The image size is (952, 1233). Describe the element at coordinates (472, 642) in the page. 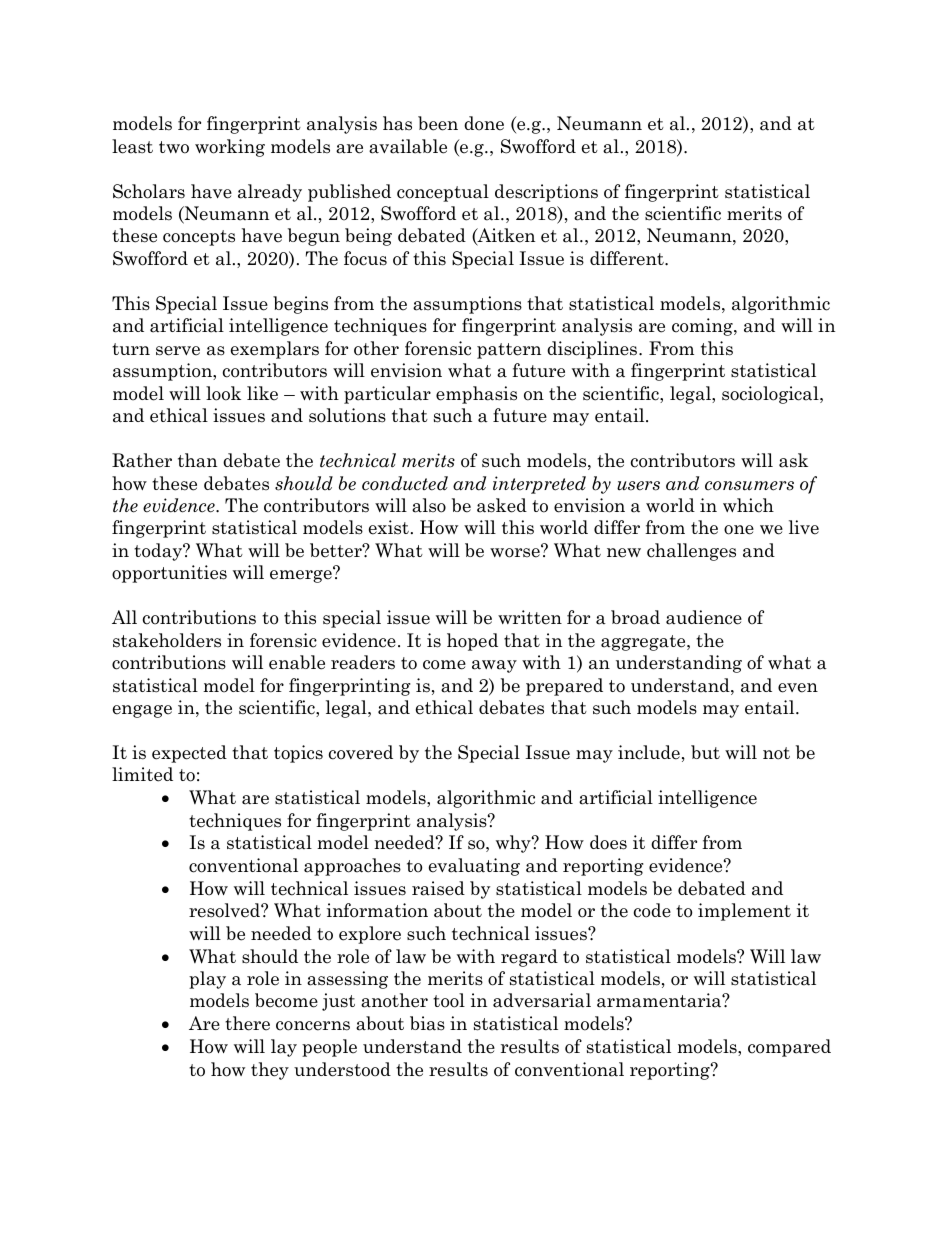

I see `hoped` at that location.
